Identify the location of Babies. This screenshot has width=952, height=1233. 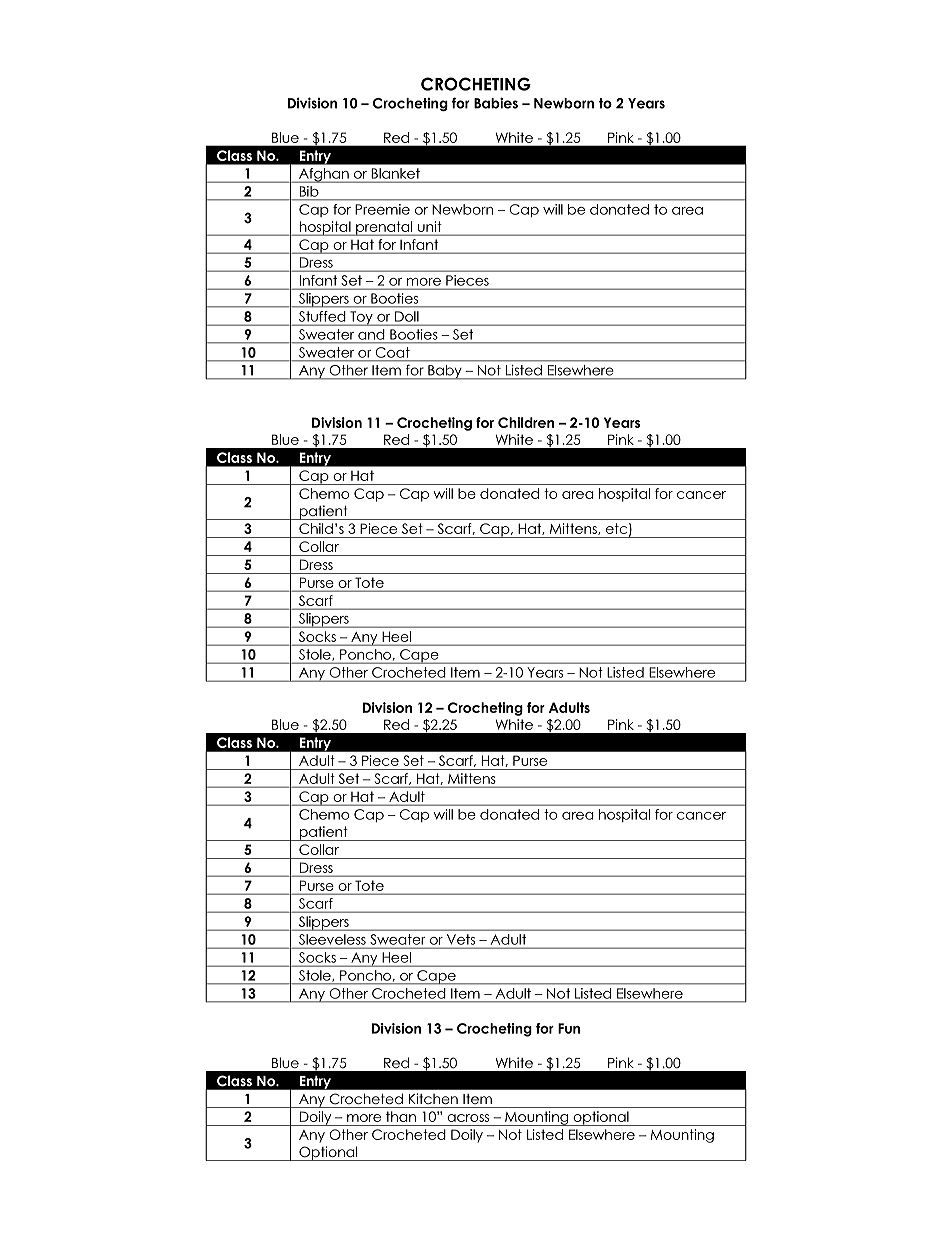
(496, 103).
